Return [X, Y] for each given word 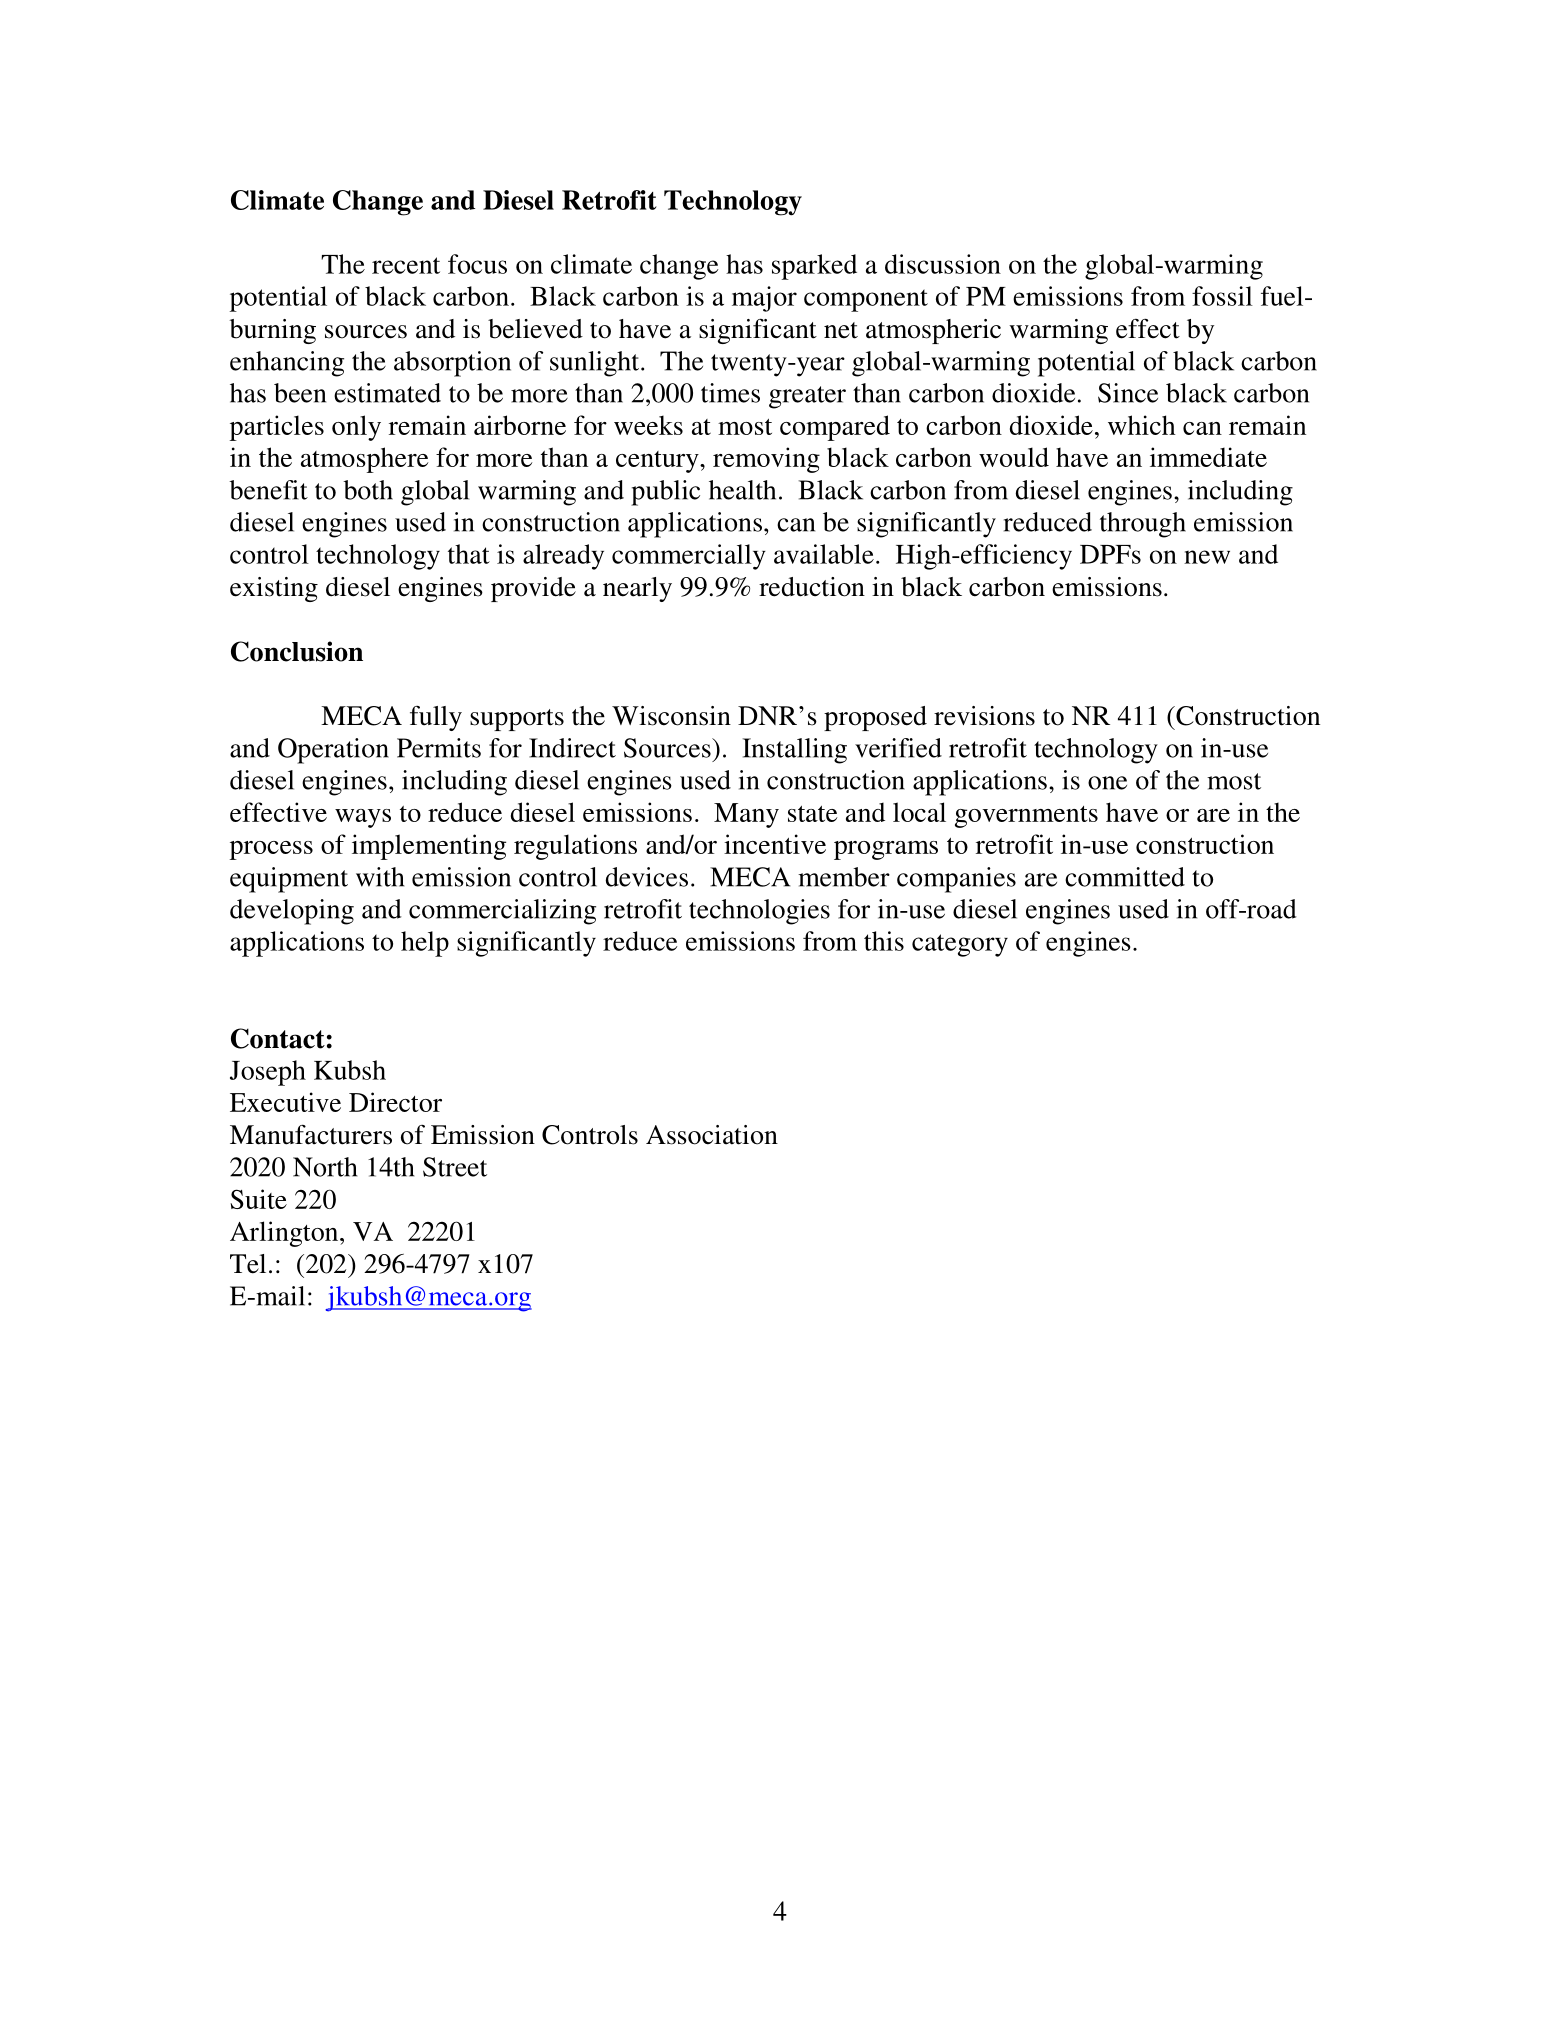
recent [406, 265]
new [1207, 557]
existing [274, 589]
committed [1125, 877]
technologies [759, 912]
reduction [812, 587]
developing [292, 912]
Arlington [285, 1234]
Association [712, 1135]
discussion [943, 264]
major [764, 299]
